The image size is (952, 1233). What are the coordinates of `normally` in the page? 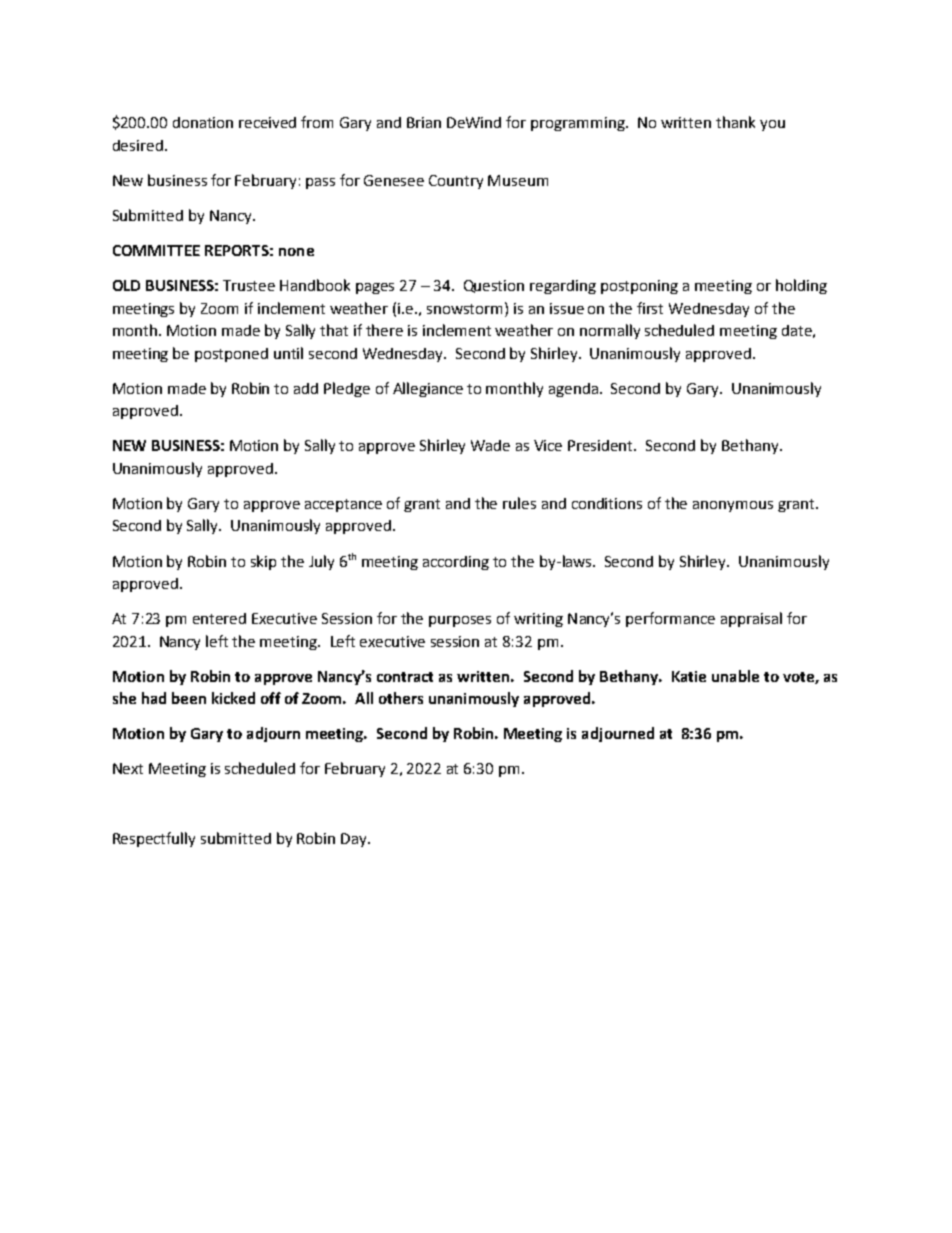 It's located at (610, 331).
